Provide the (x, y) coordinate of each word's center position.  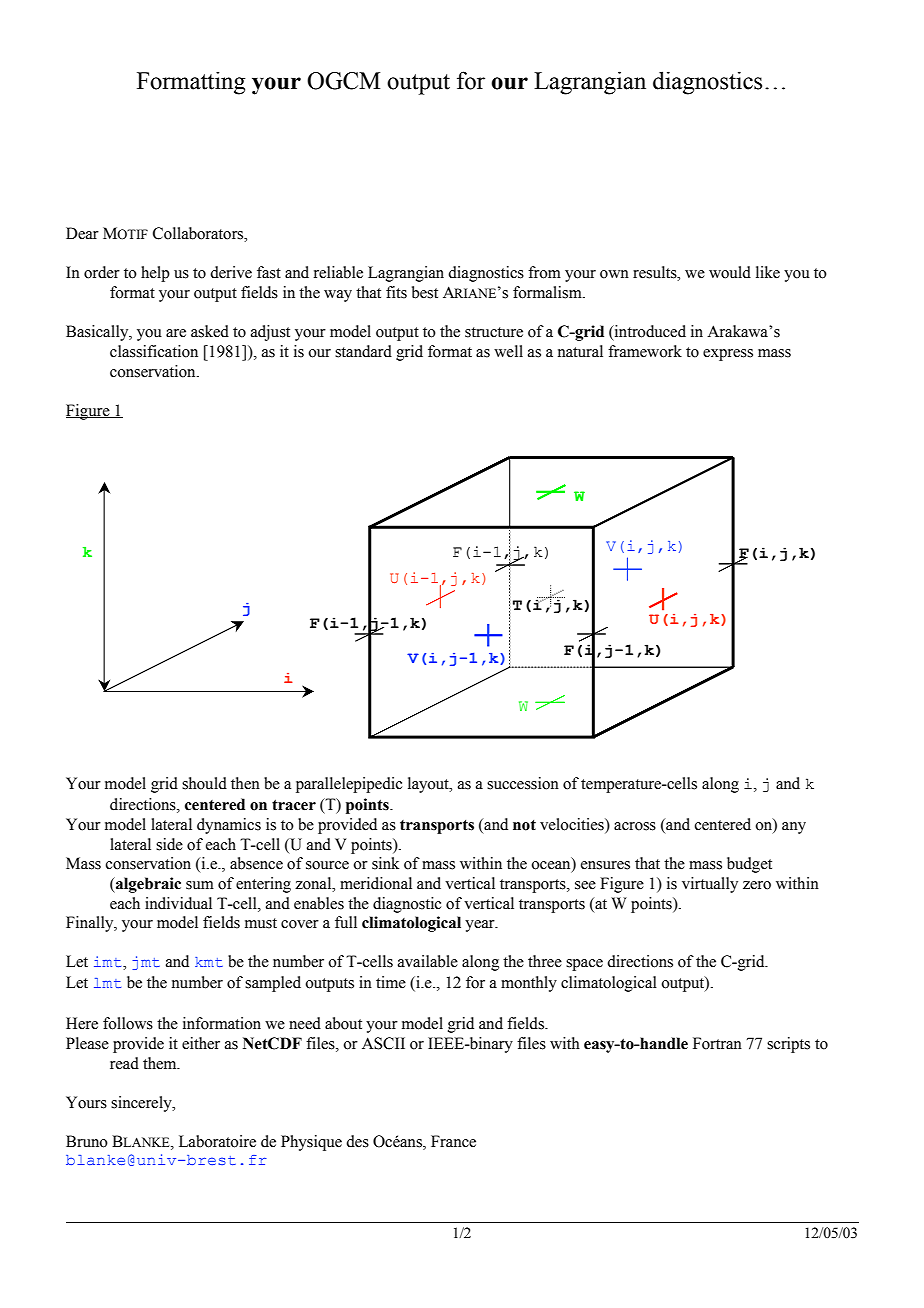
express (728, 355)
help (155, 274)
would (730, 272)
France (453, 1141)
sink (385, 863)
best (425, 292)
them (161, 1063)
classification (154, 351)
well (508, 351)
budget (749, 865)
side (169, 844)
